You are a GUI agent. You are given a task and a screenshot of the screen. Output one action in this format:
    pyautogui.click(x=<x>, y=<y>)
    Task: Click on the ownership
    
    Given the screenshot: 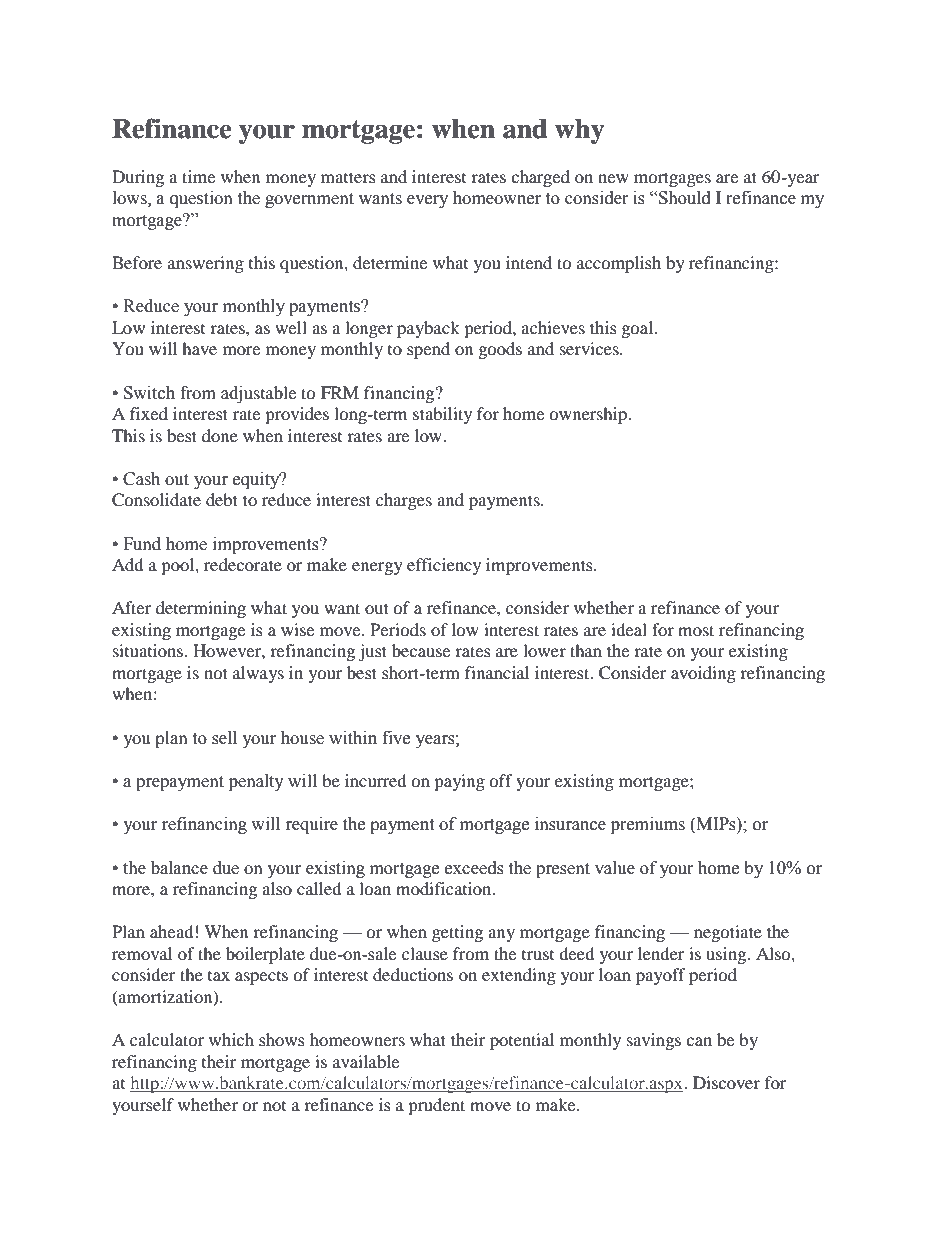 What is the action you would take?
    pyautogui.click(x=589, y=415)
